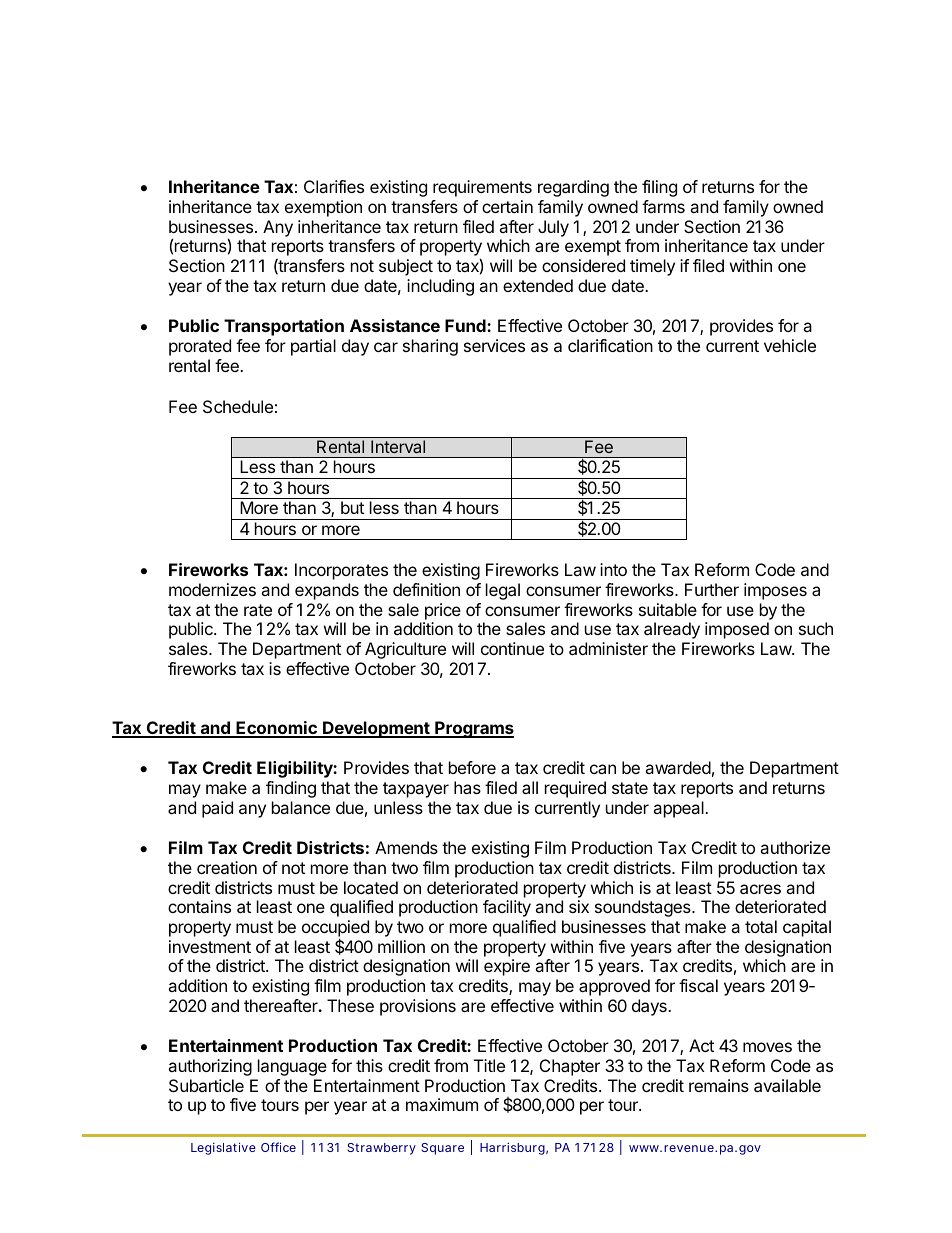  What do you see at coordinates (737, 630) in the screenshot?
I see `imposed` at bounding box center [737, 630].
